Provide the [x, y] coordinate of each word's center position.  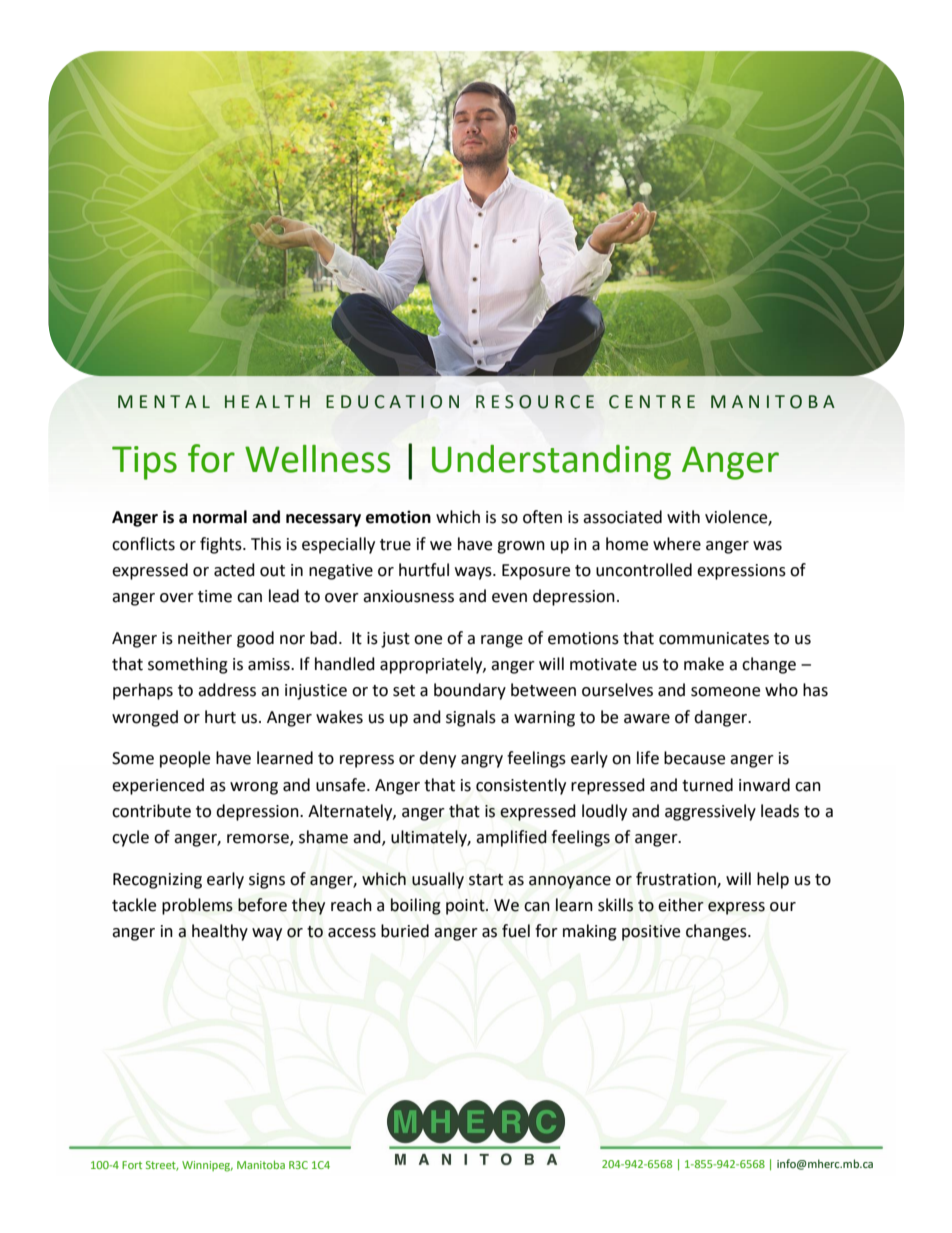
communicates [714, 638]
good [255, 639]
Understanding [551, 462]
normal [220, 517]
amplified [511, 838]
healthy [220, 932]
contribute [151, 811]
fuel [516, 931]
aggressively [710, 812]
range [502, 641]
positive [651, 933]
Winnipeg [207, 1166]
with [683, 517]
